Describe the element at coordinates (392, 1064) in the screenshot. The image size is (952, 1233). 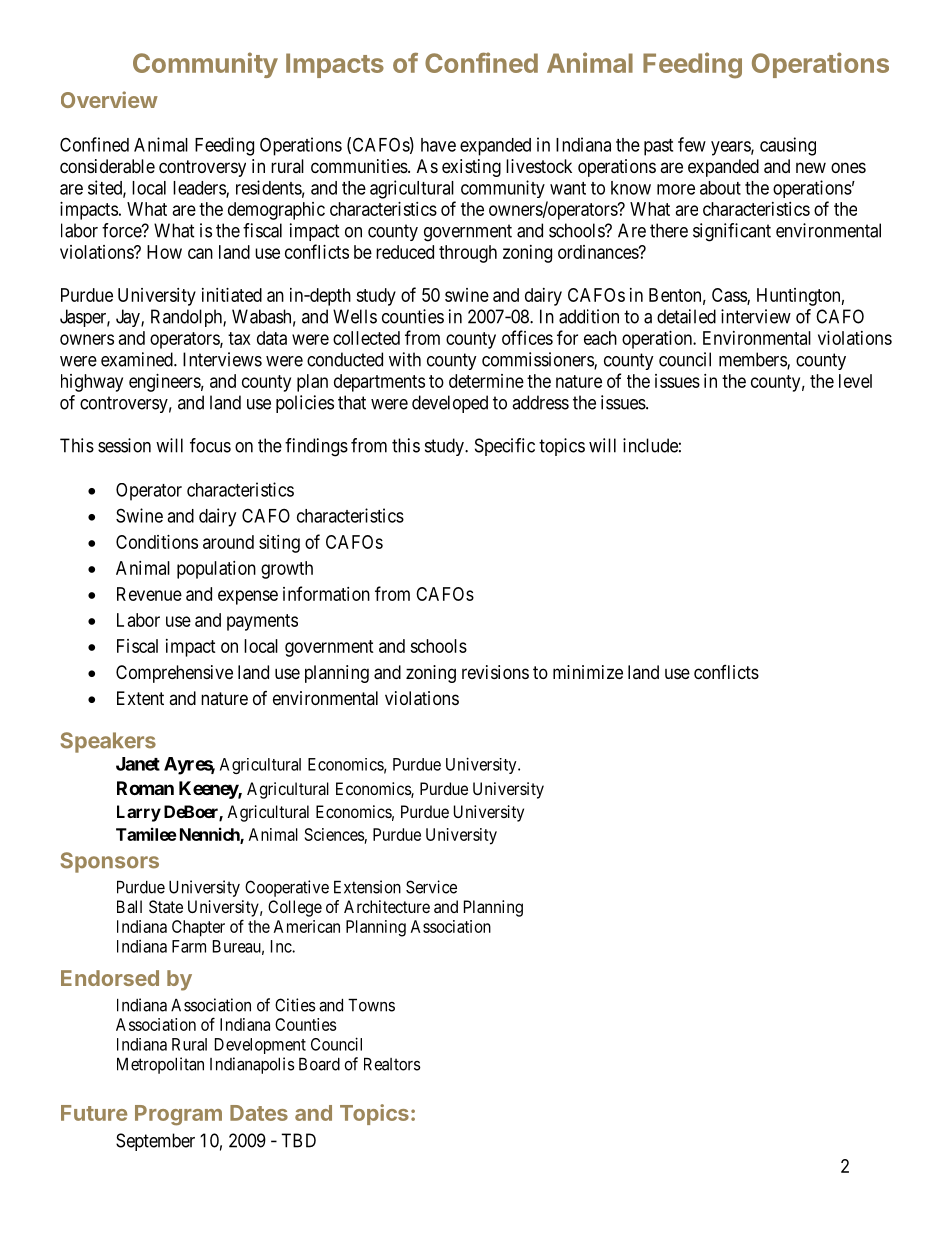
I see `Realtors` at that location.
